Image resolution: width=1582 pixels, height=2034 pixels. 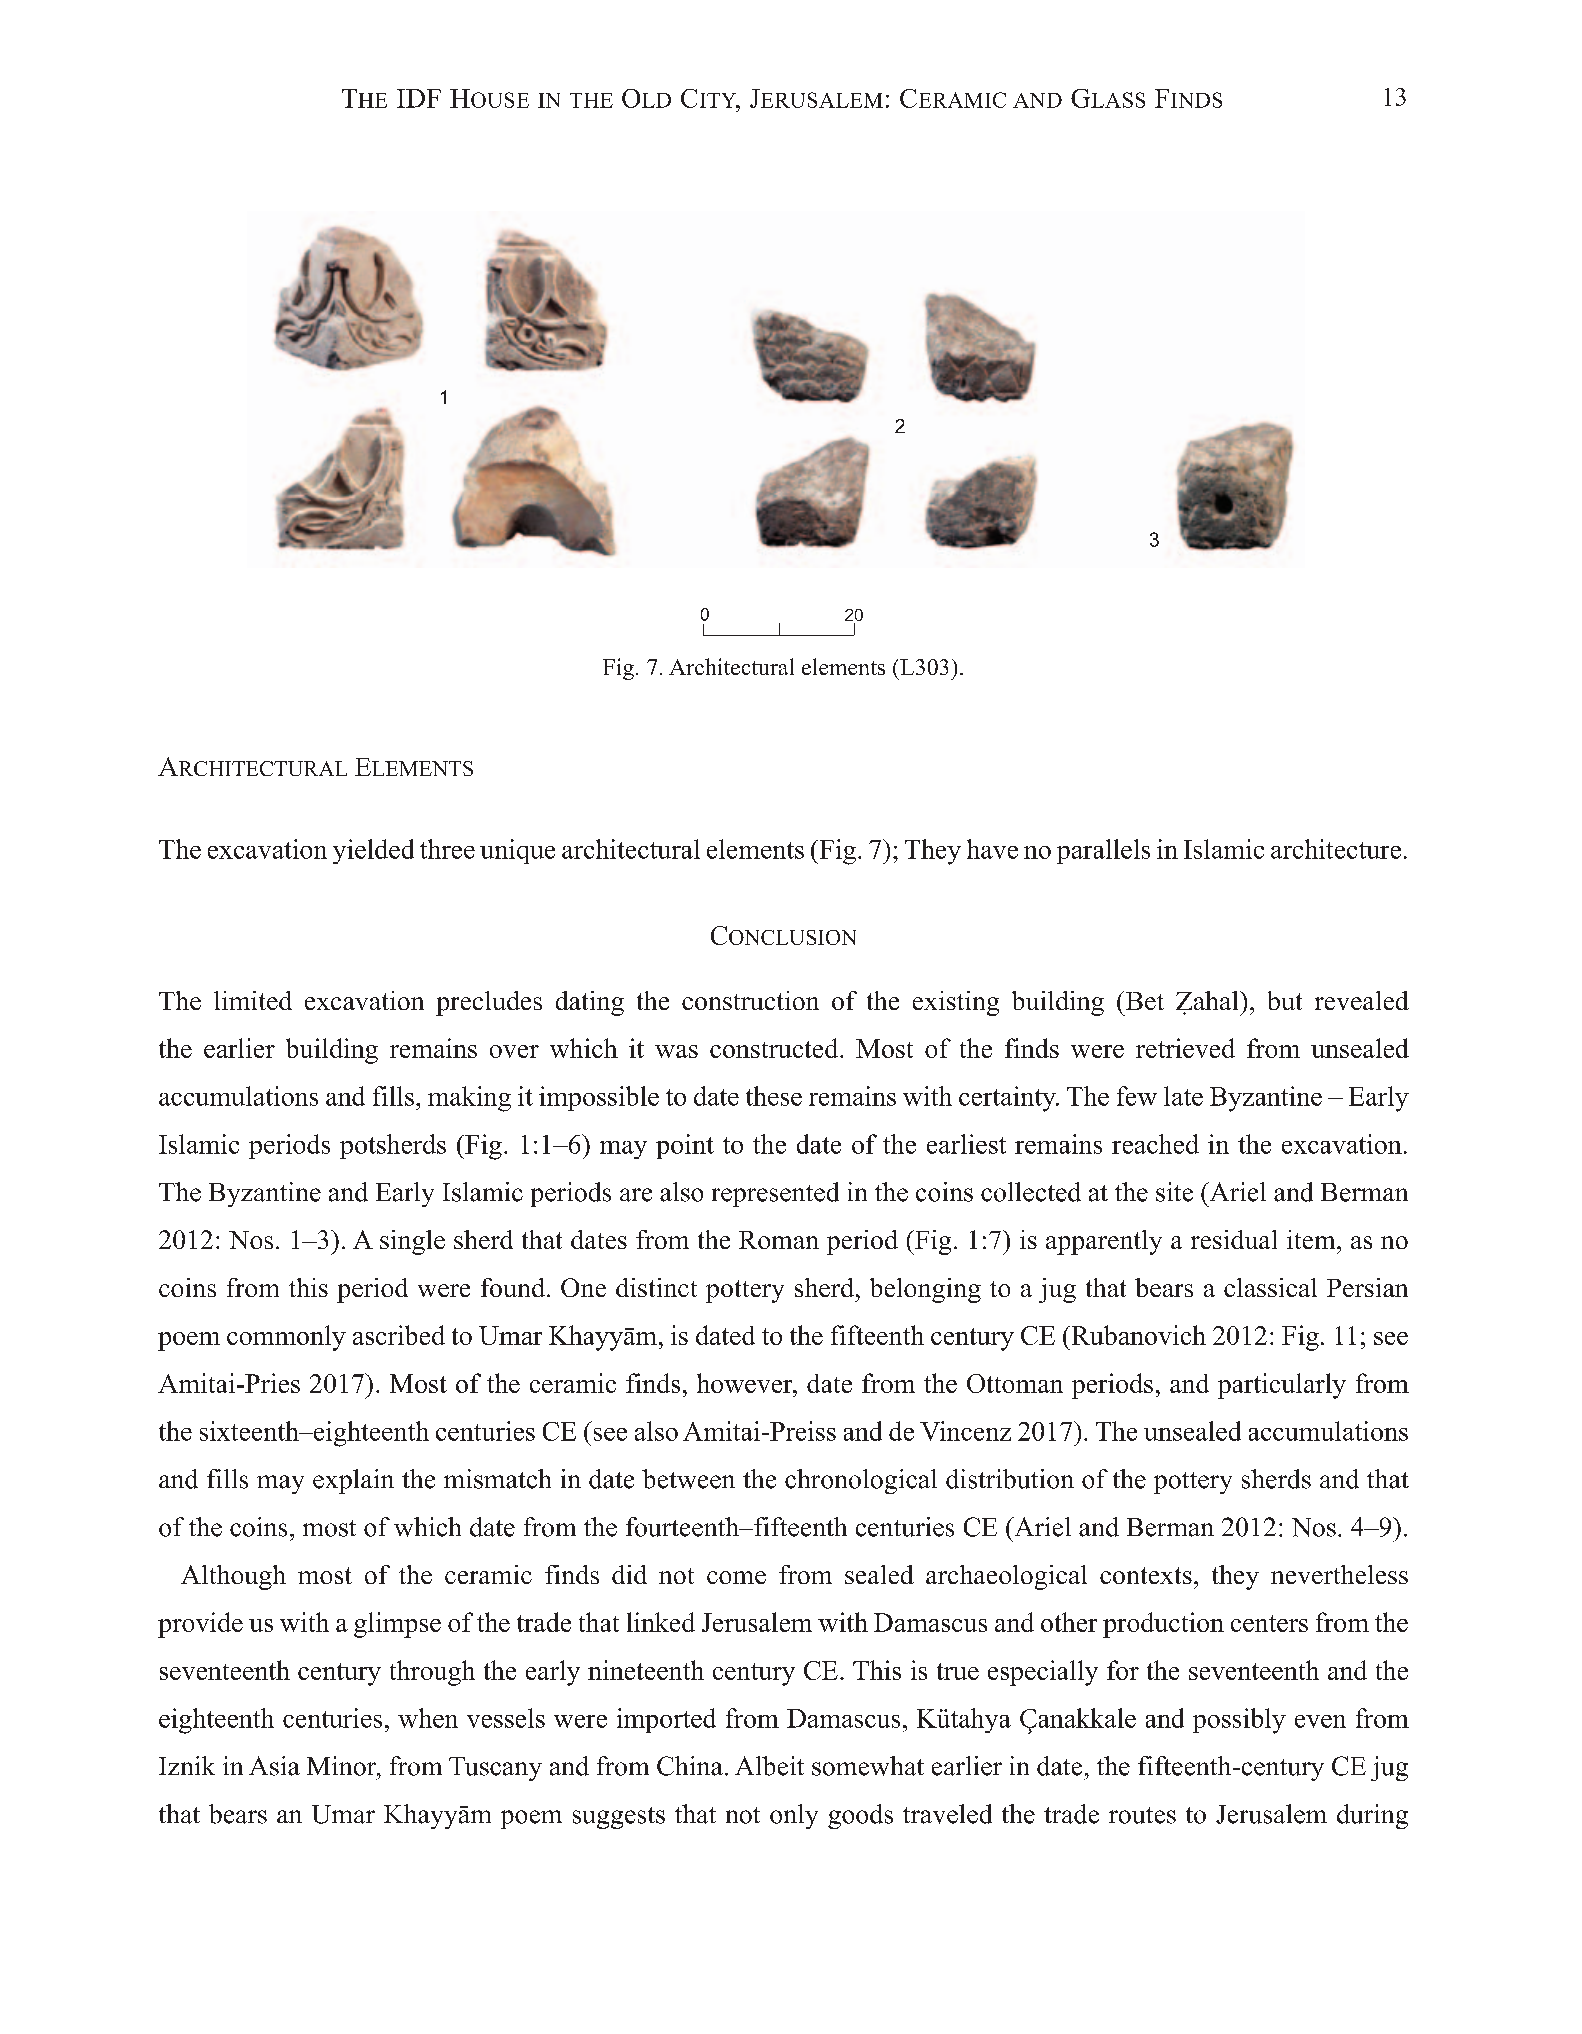 I want to click on architecture, so click(x=1336, y=849).
